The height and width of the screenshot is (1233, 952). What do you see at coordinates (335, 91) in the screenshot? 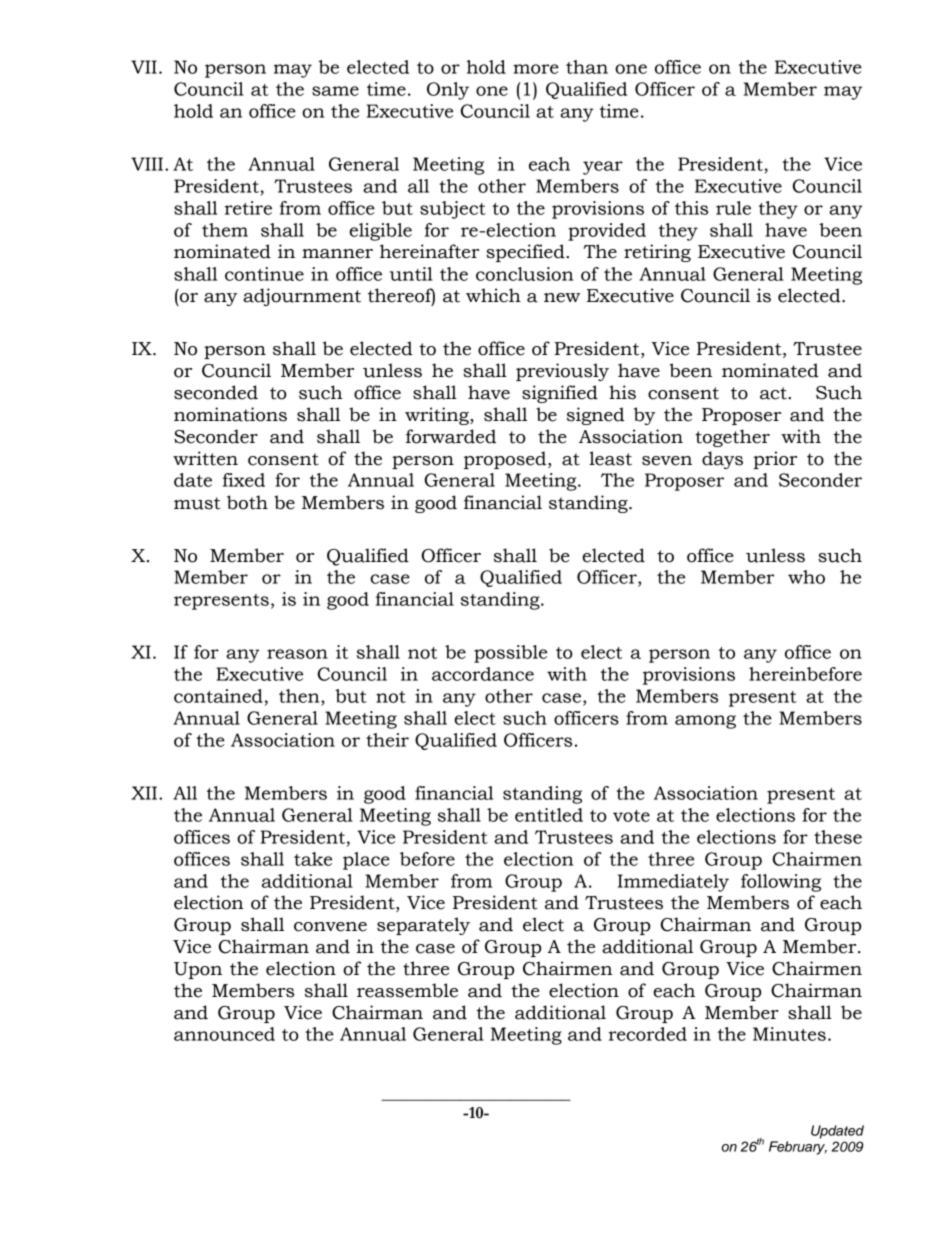
I see `same` at bounding box center [335, 91].
